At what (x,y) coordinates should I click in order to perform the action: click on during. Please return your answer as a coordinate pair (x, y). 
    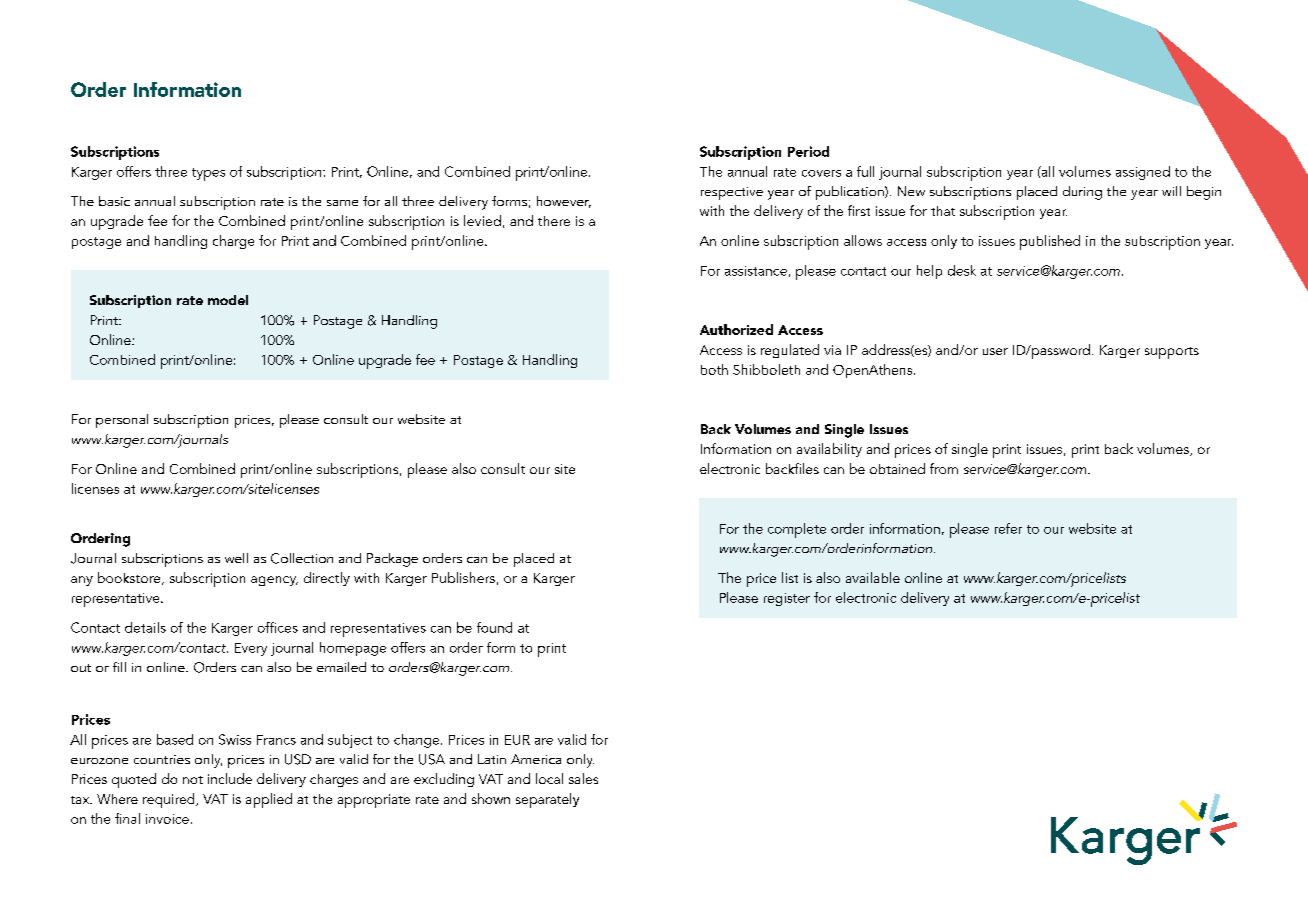
    Looking at the image, I should click on (1082, 193).
